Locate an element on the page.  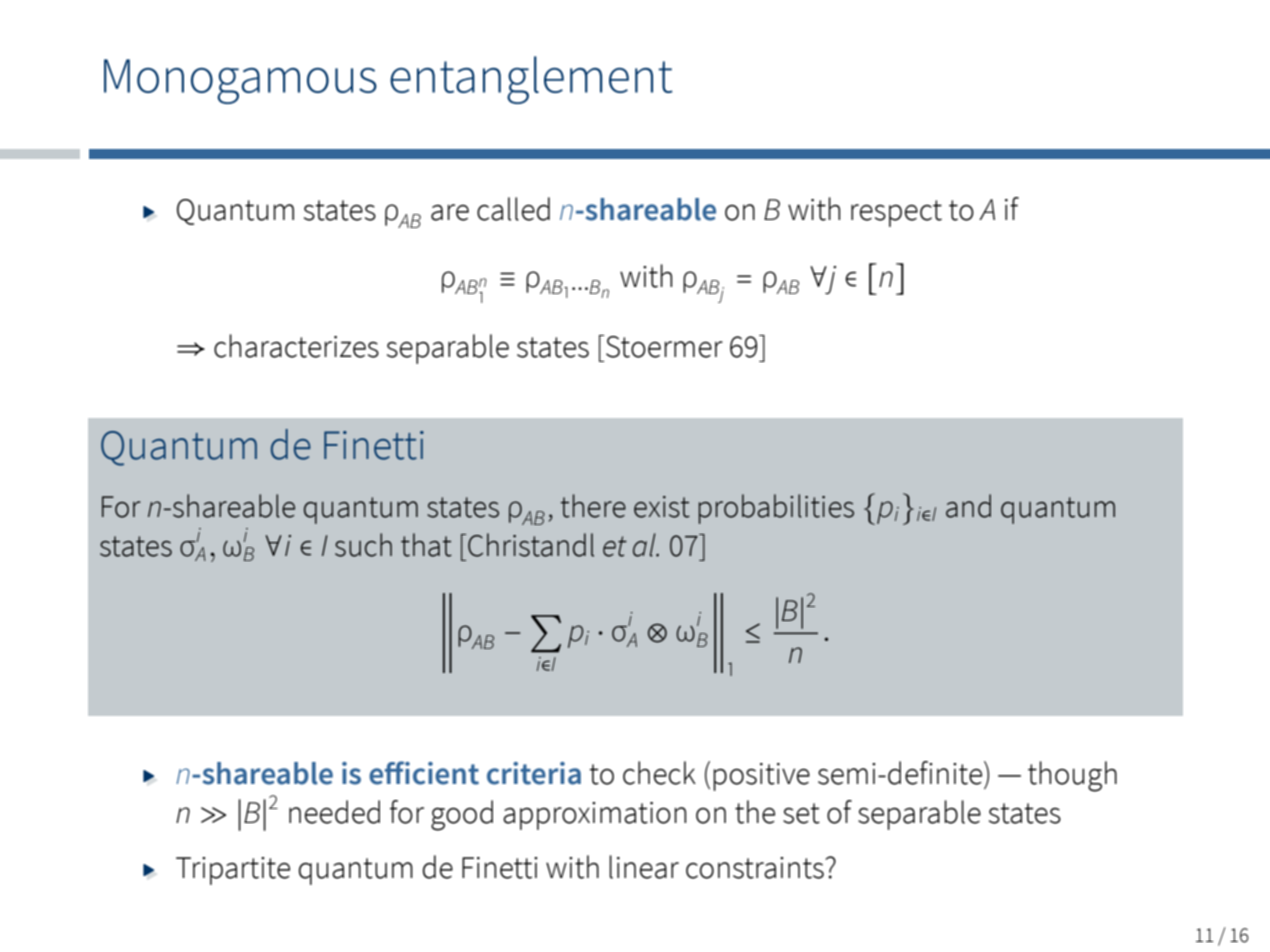
Monogamous is located at coordinates (240, 81).
